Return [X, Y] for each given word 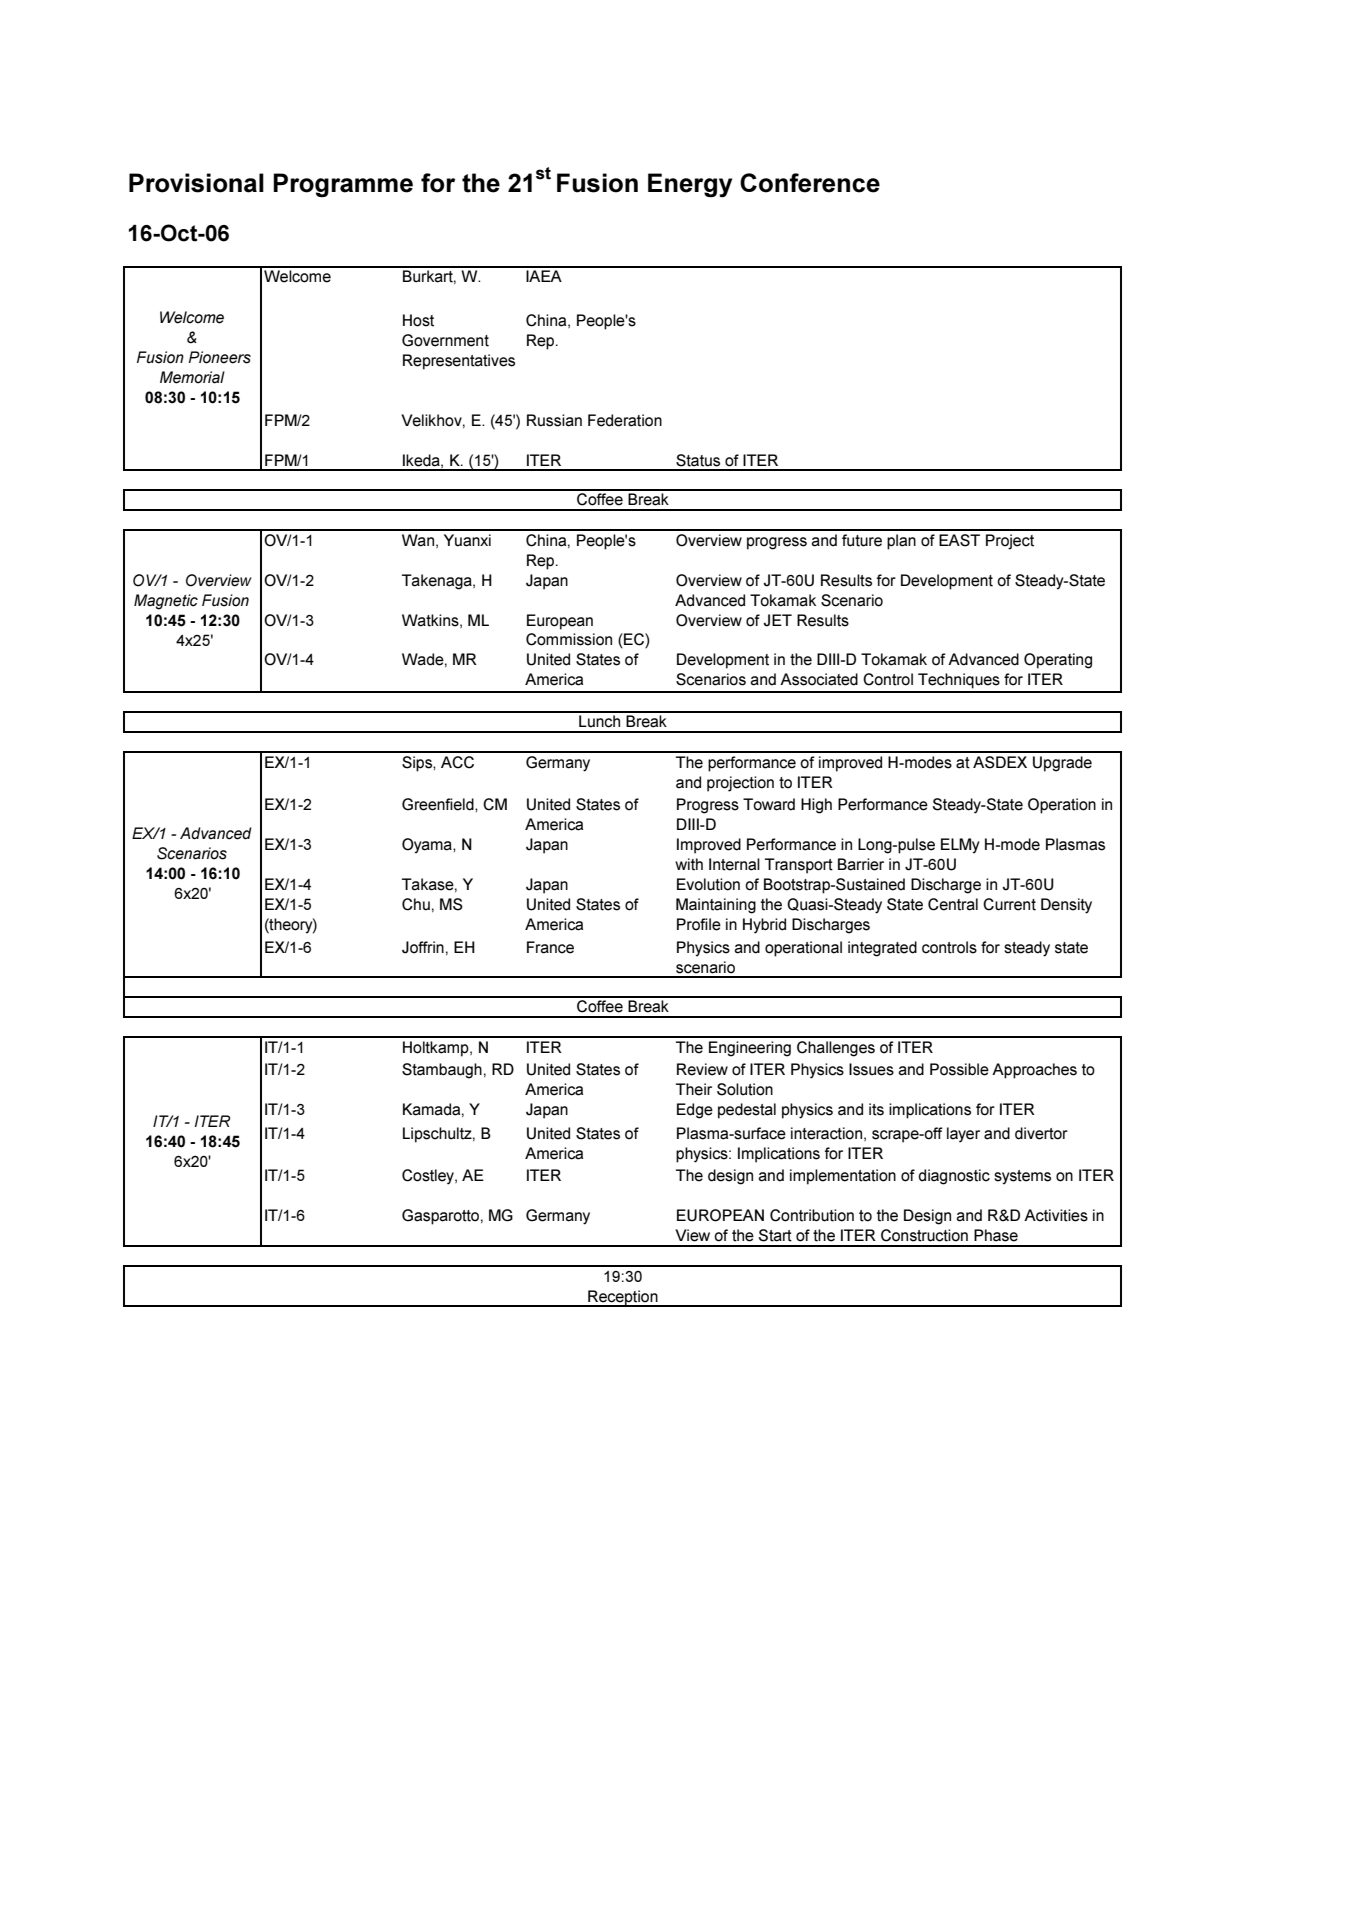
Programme [343, 185]
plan [901, 542]
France [550, 947]
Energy [690, 185]
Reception [623, 1298]
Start [775, 1235]
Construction [924, 1235]
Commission [569, 639]
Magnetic [166, 602]
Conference [810, 183]
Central [953, 904]
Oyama [428, 846]
